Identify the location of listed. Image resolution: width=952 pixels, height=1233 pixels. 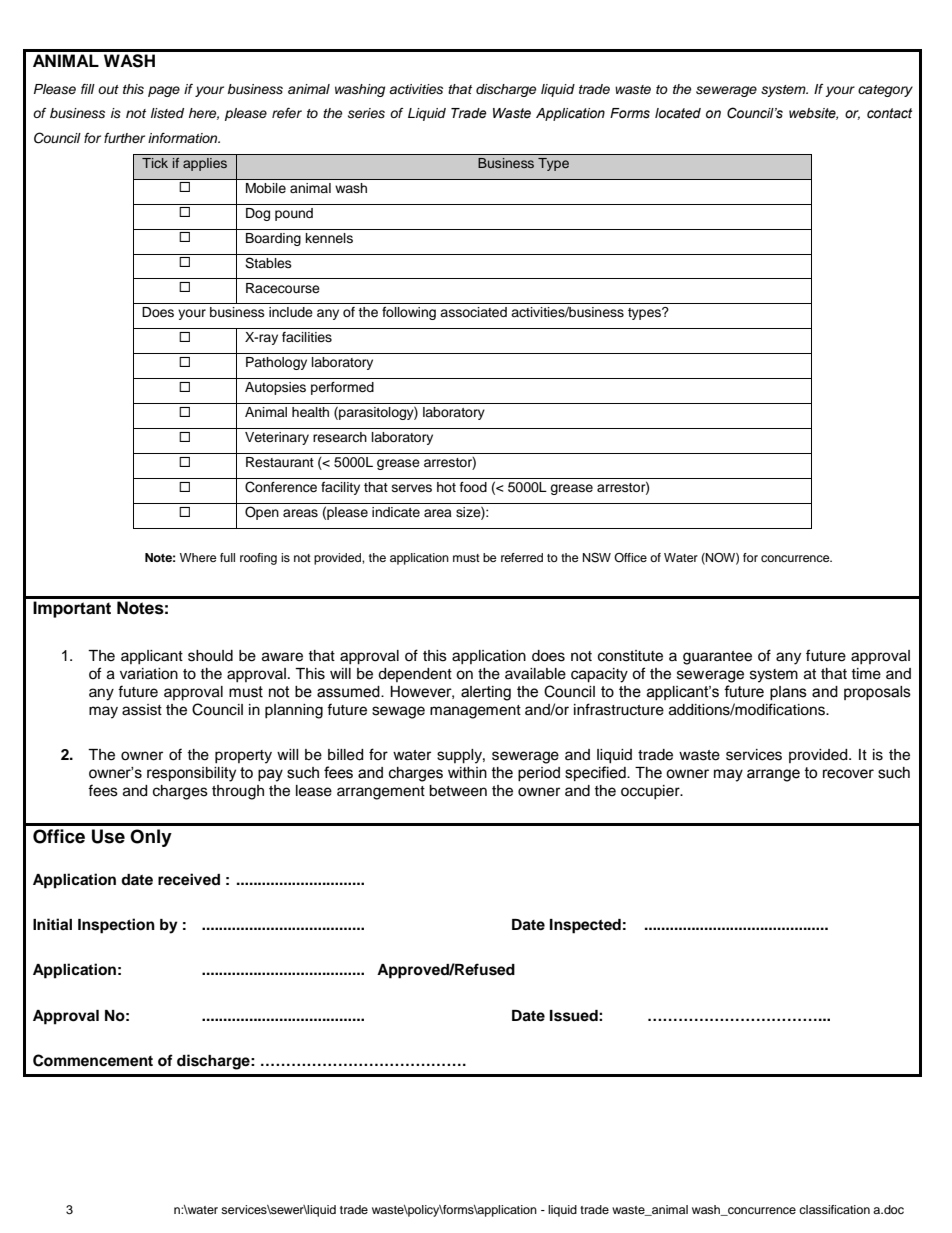
(167, 113).
